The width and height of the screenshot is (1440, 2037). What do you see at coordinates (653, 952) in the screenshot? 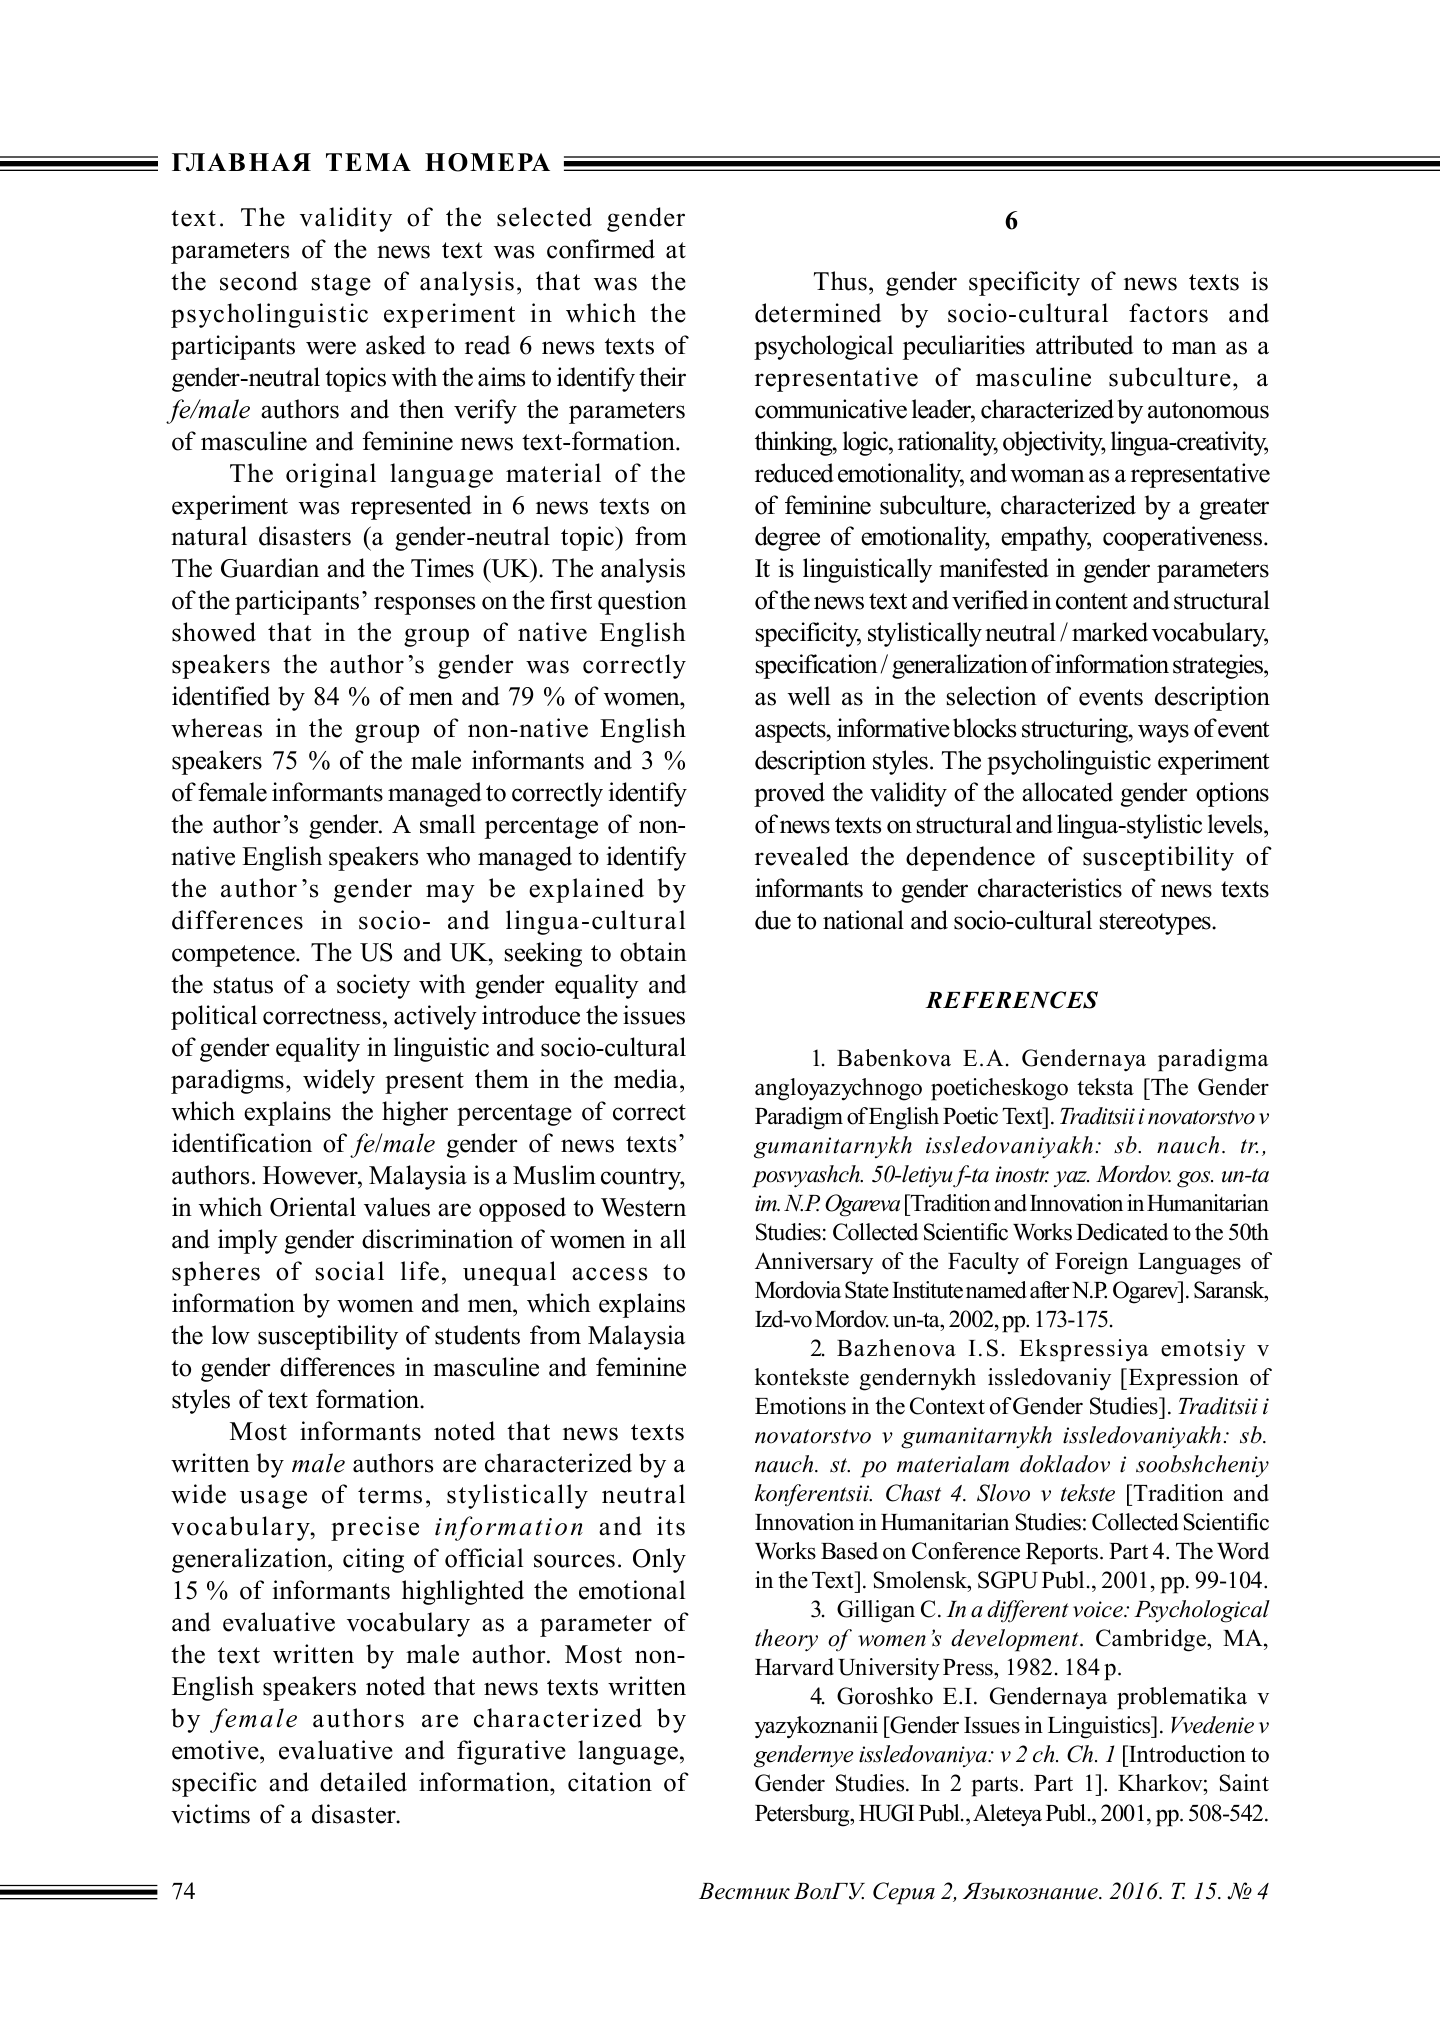
I see `obtain` at bounding box center [653, 952].
